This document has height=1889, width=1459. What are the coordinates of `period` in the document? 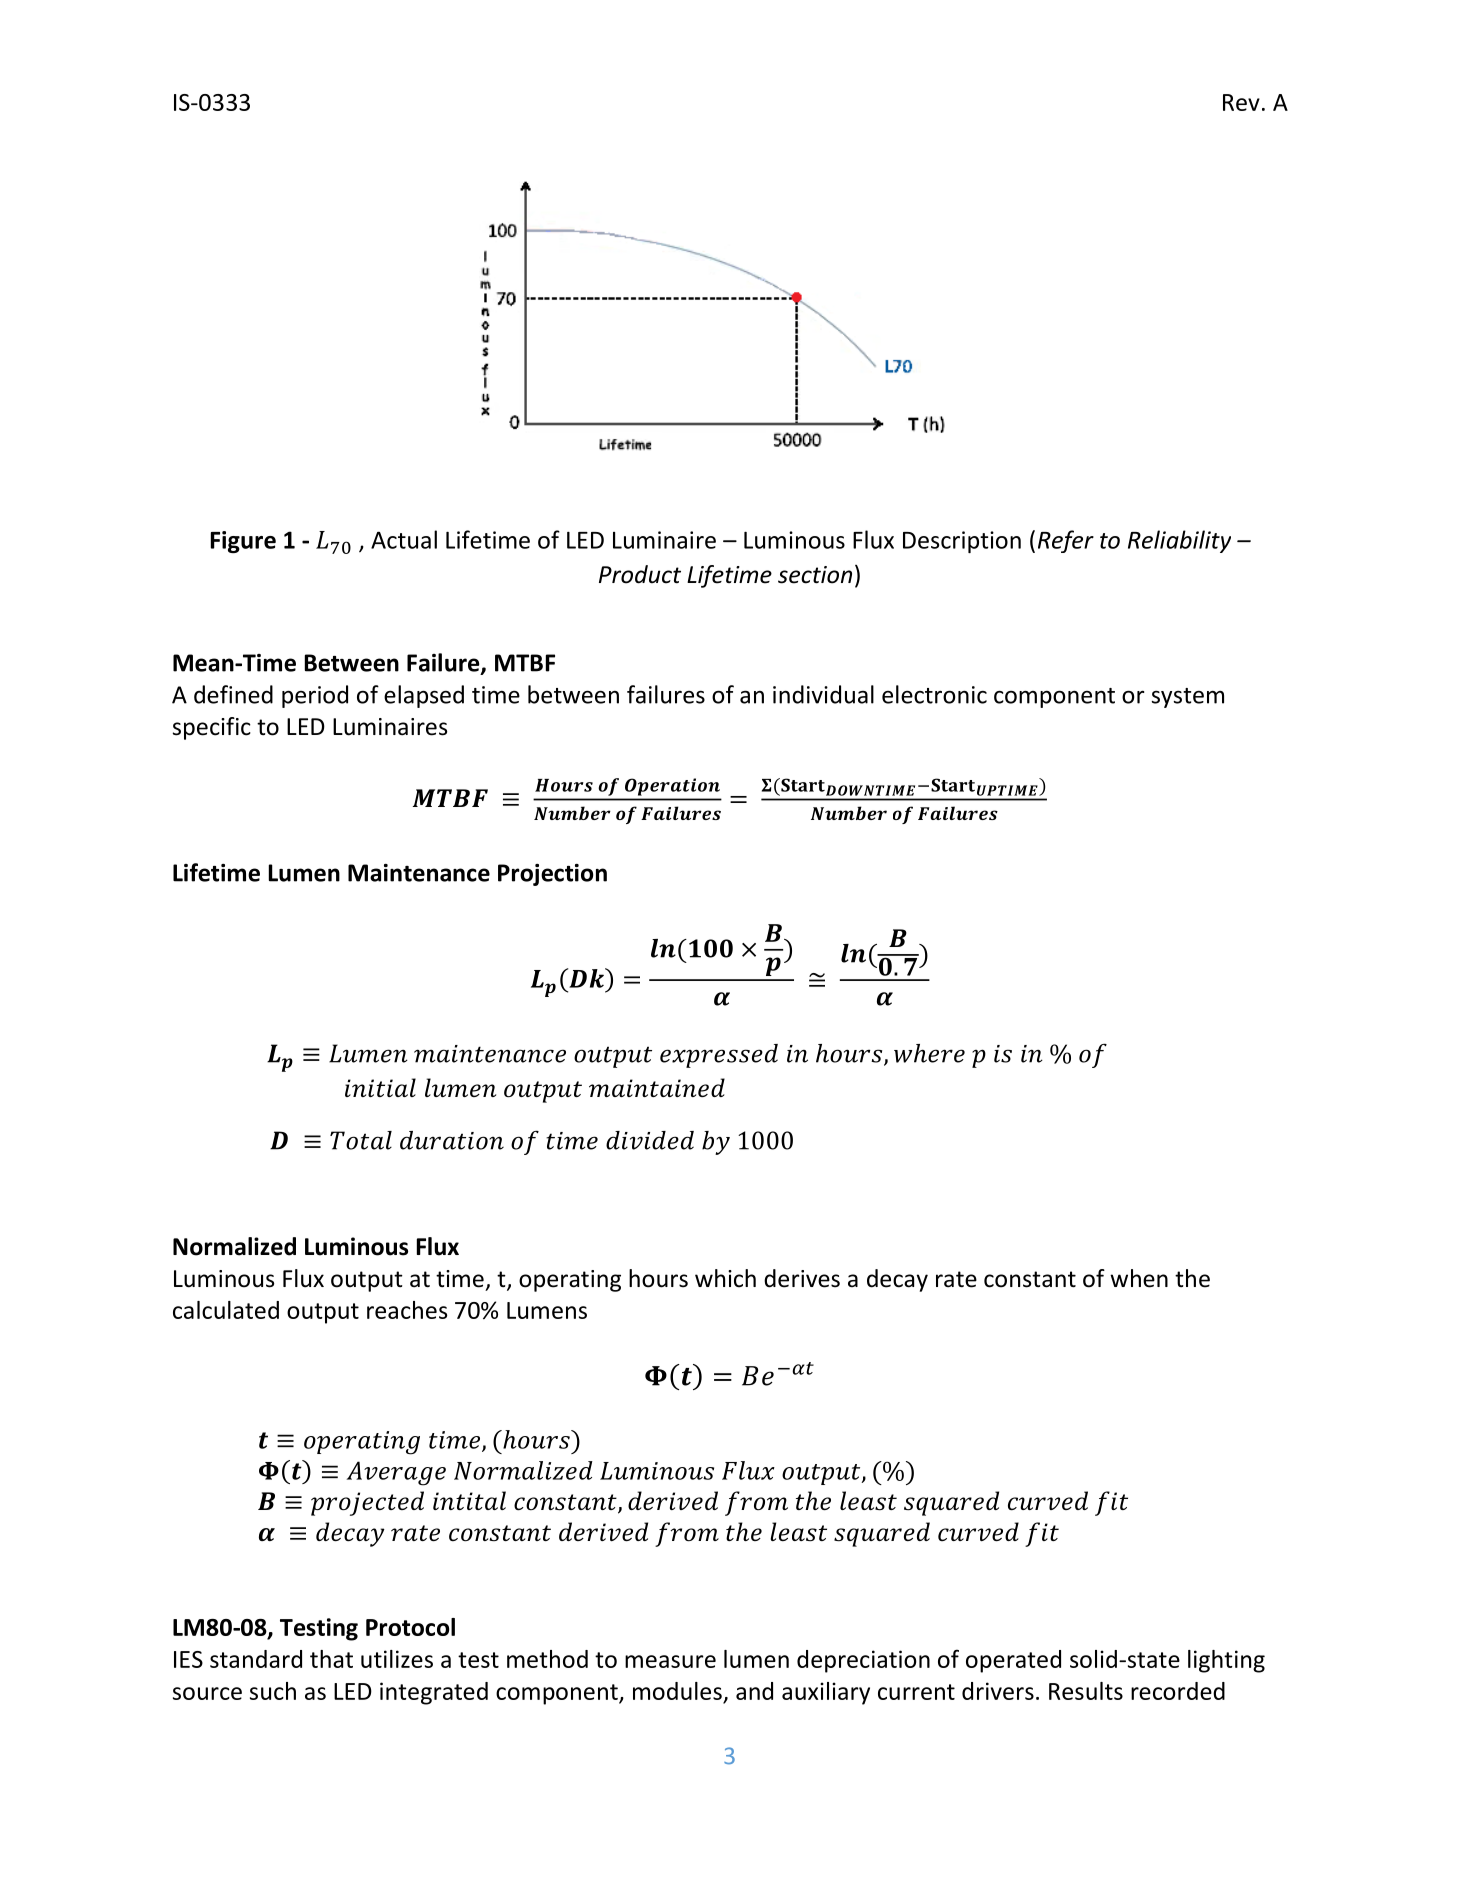 It's located at (315, 696).
